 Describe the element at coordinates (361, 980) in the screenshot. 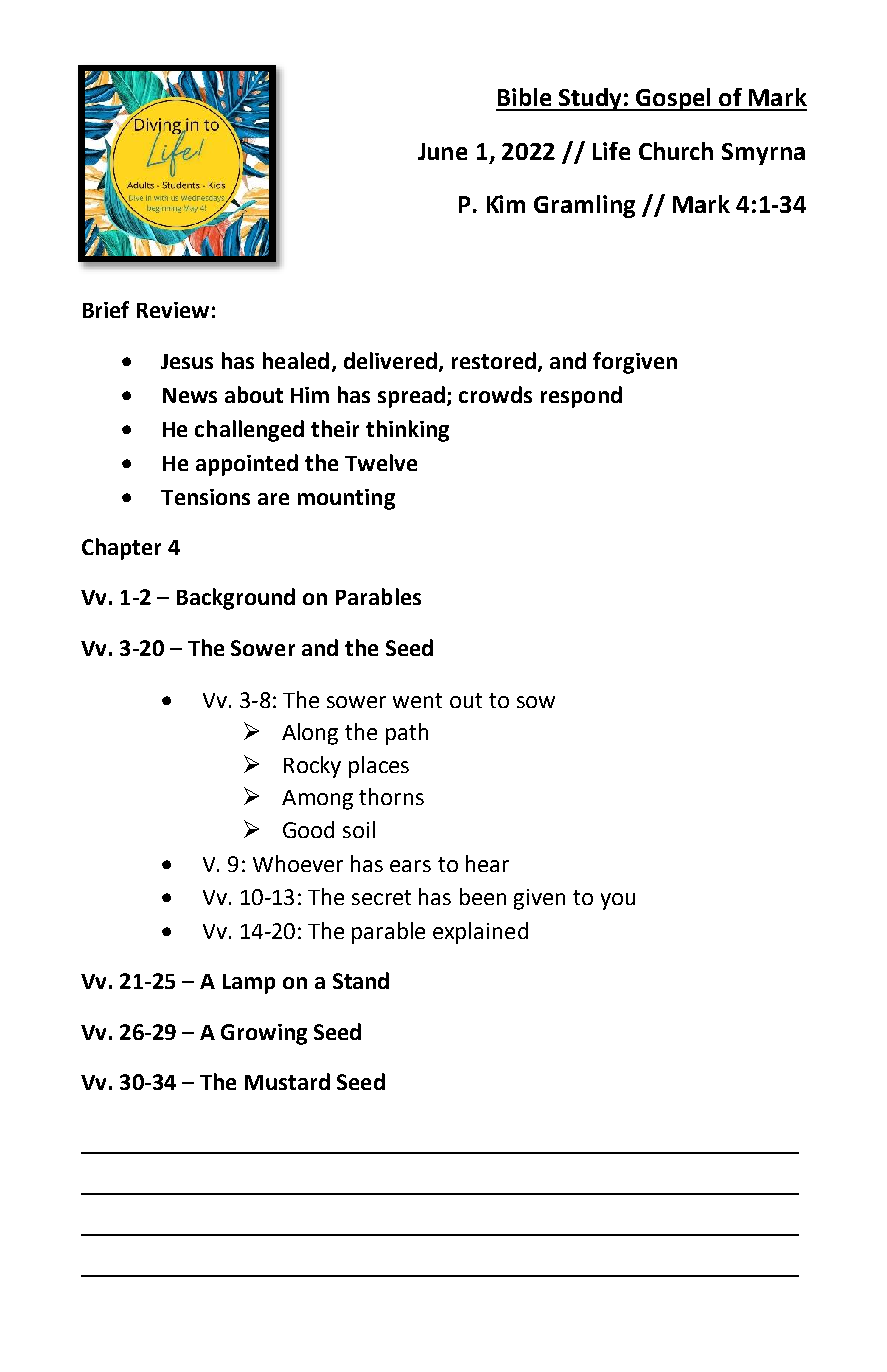

I see `Stand` at that location.
